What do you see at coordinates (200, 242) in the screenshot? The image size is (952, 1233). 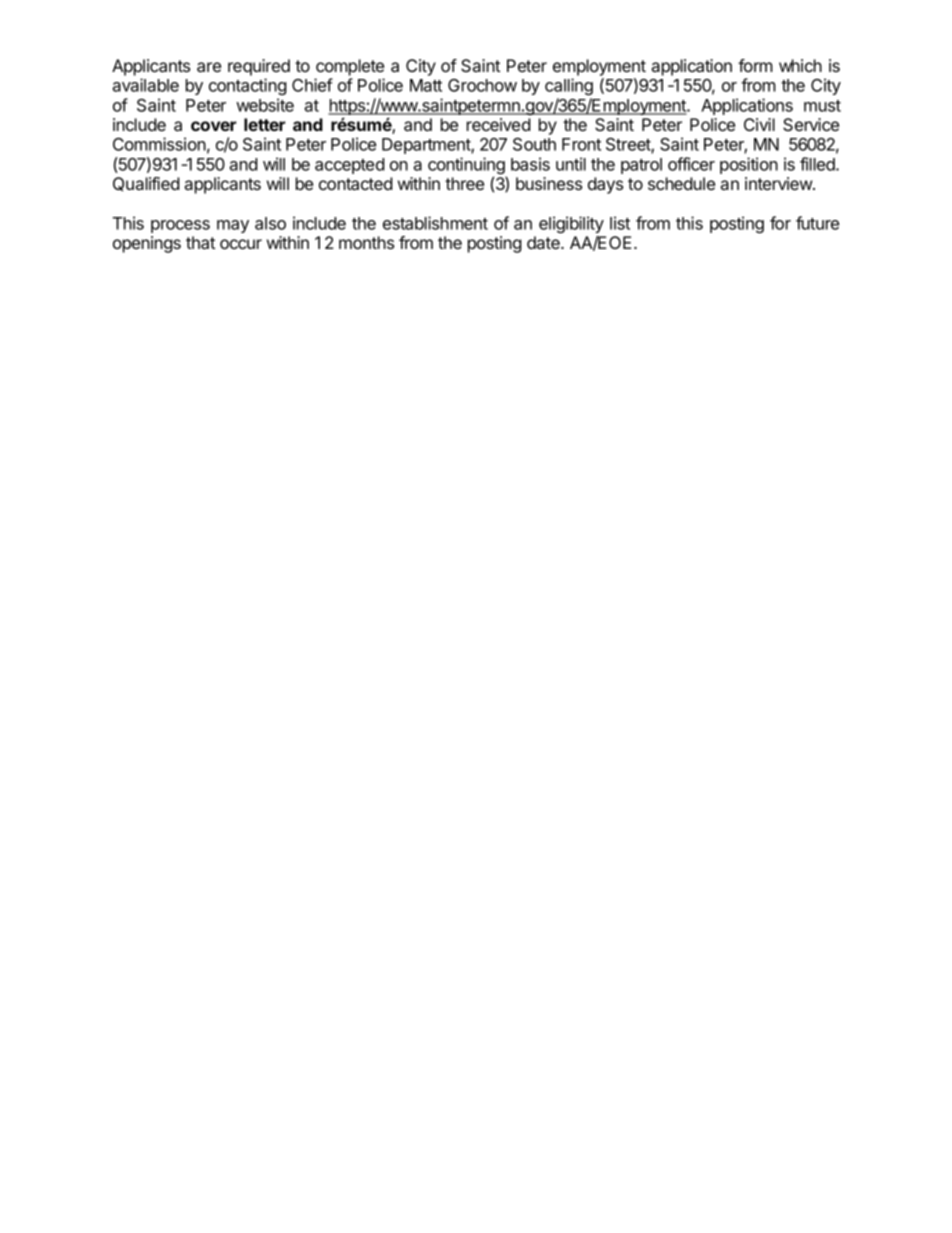 I see `that` at bounding box center [200, 242].
